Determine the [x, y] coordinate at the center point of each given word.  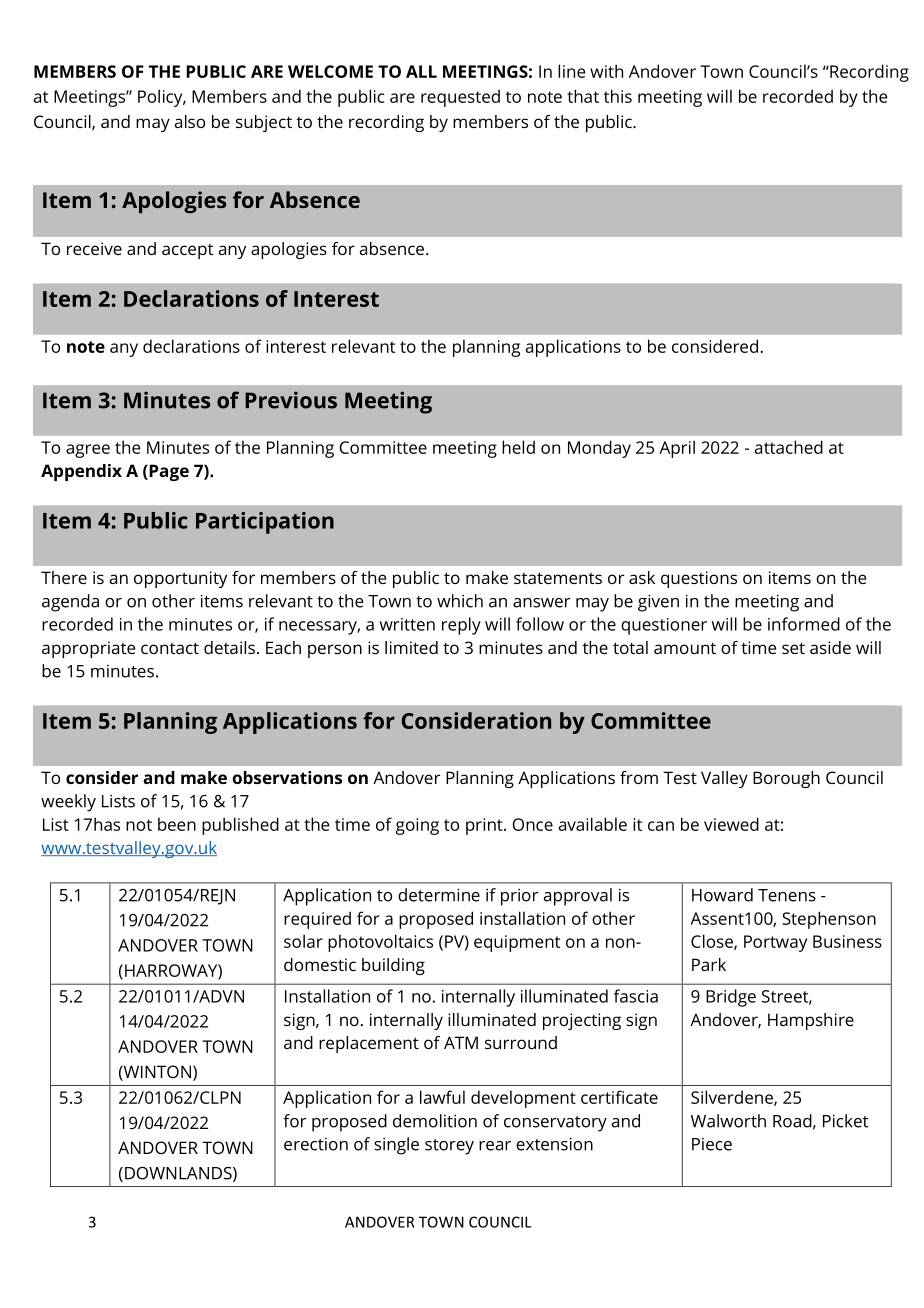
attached [789, 447]
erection [316, 1144]
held [518, 447]
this [618, 96]
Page [168, 472]
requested [460, 98]
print [485, 826]
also [190, 121]
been [177, 824]
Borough [786, 779]
